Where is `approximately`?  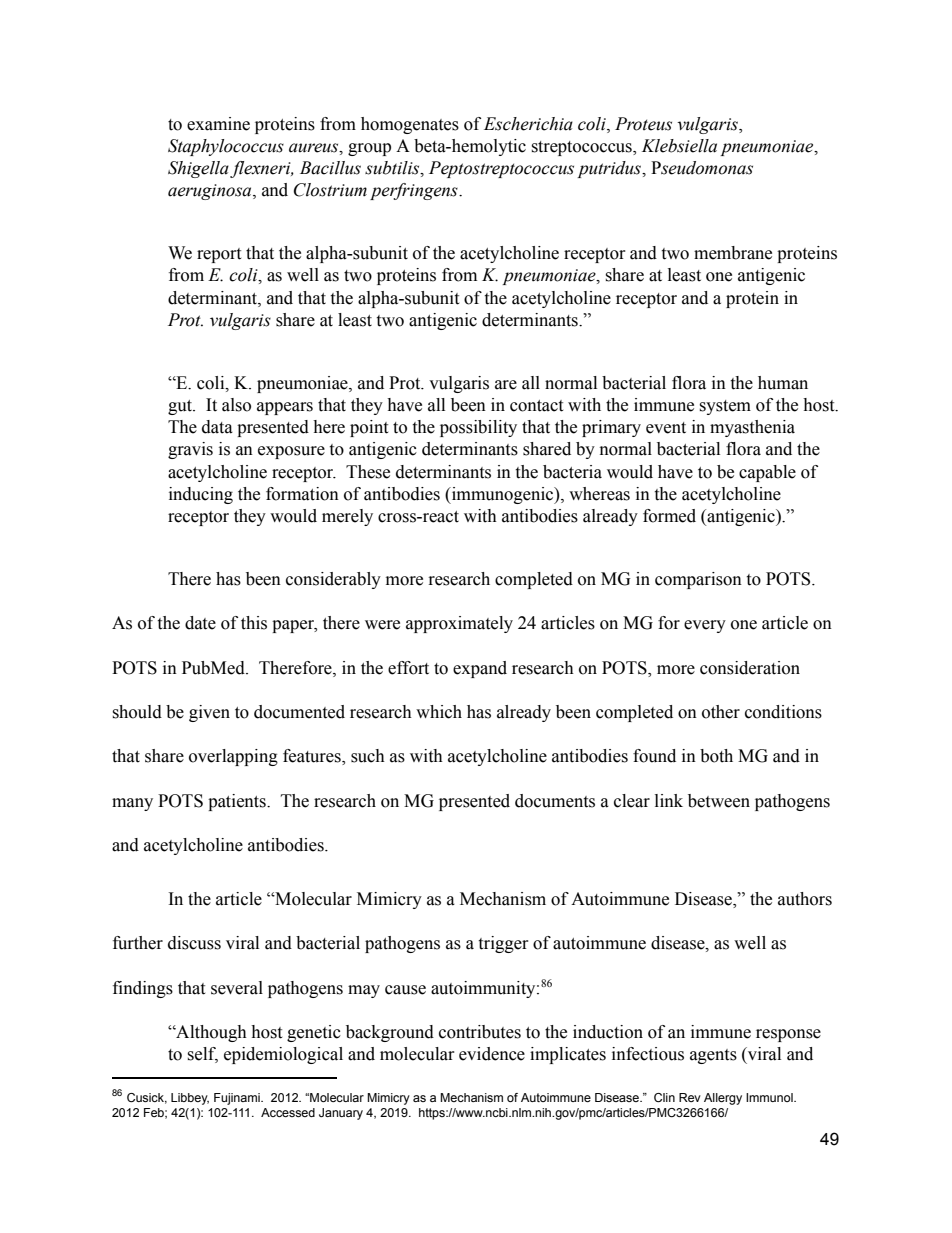 approximately is located at coordinates (459, 624).
